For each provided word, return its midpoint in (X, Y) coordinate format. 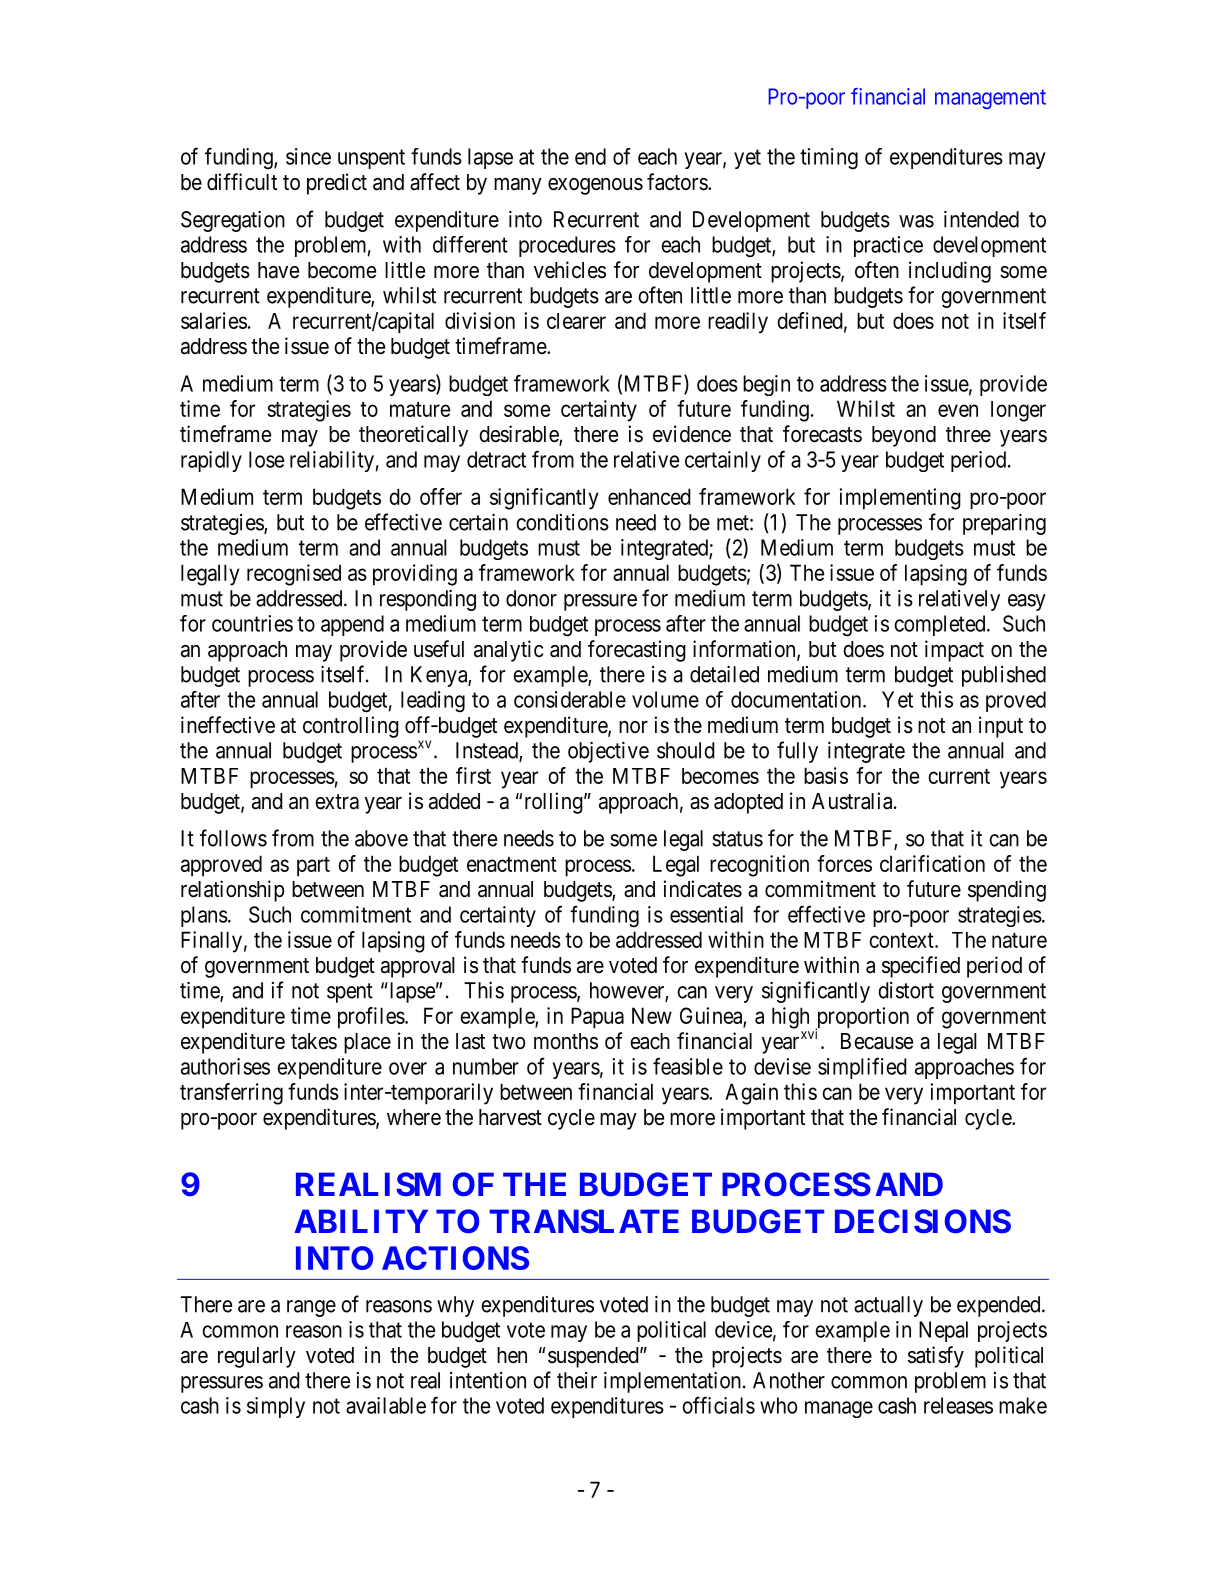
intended (981, 219)
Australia (853, 801)
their (577, 1380)
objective (608, 752)
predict (337, 184)
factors (678, 182)
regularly (257, 1357)
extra (337, 802)
